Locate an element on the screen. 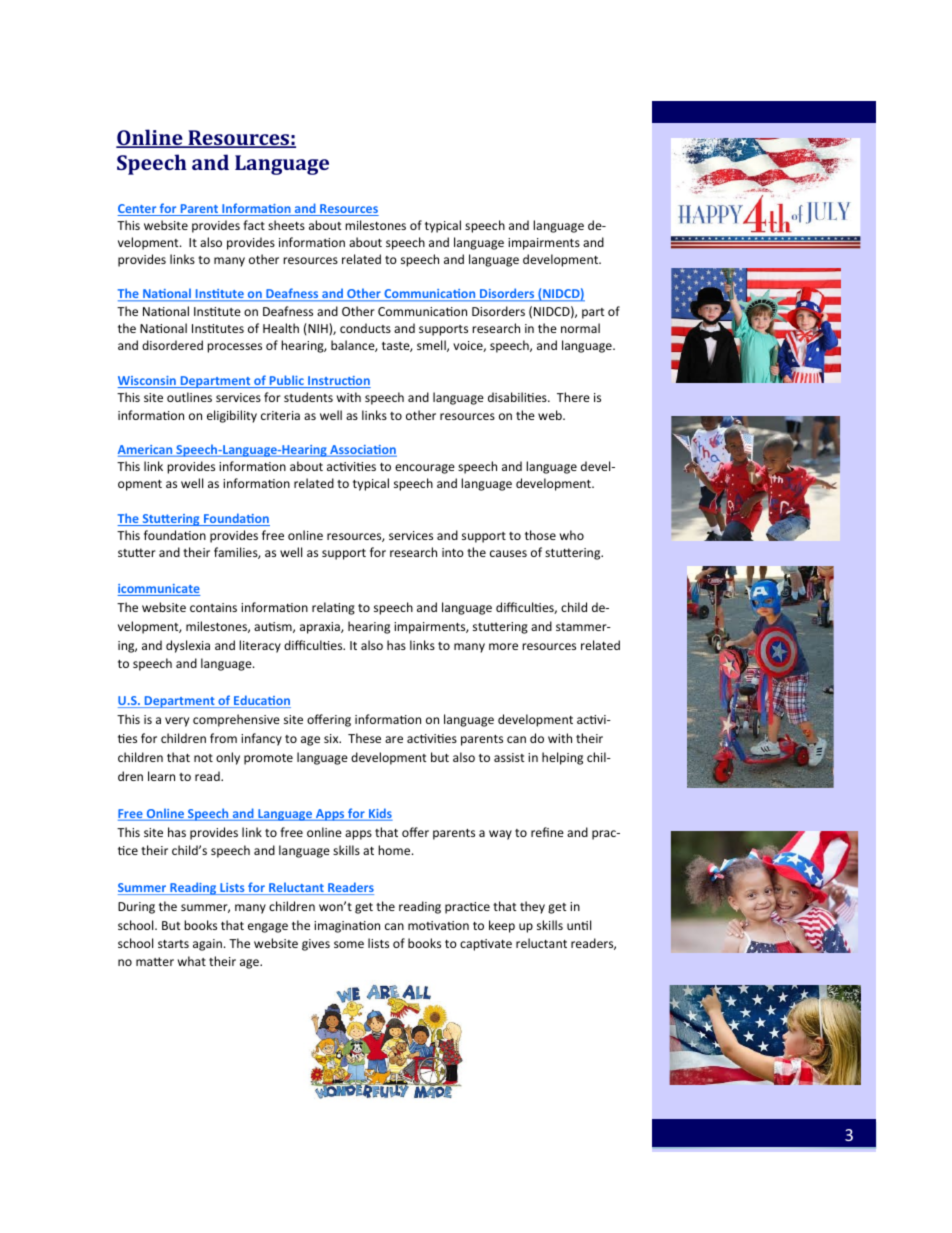 Image resolution: width=952 pixels, height=1233 pixels. assist is located at coordinates (509, 757).
